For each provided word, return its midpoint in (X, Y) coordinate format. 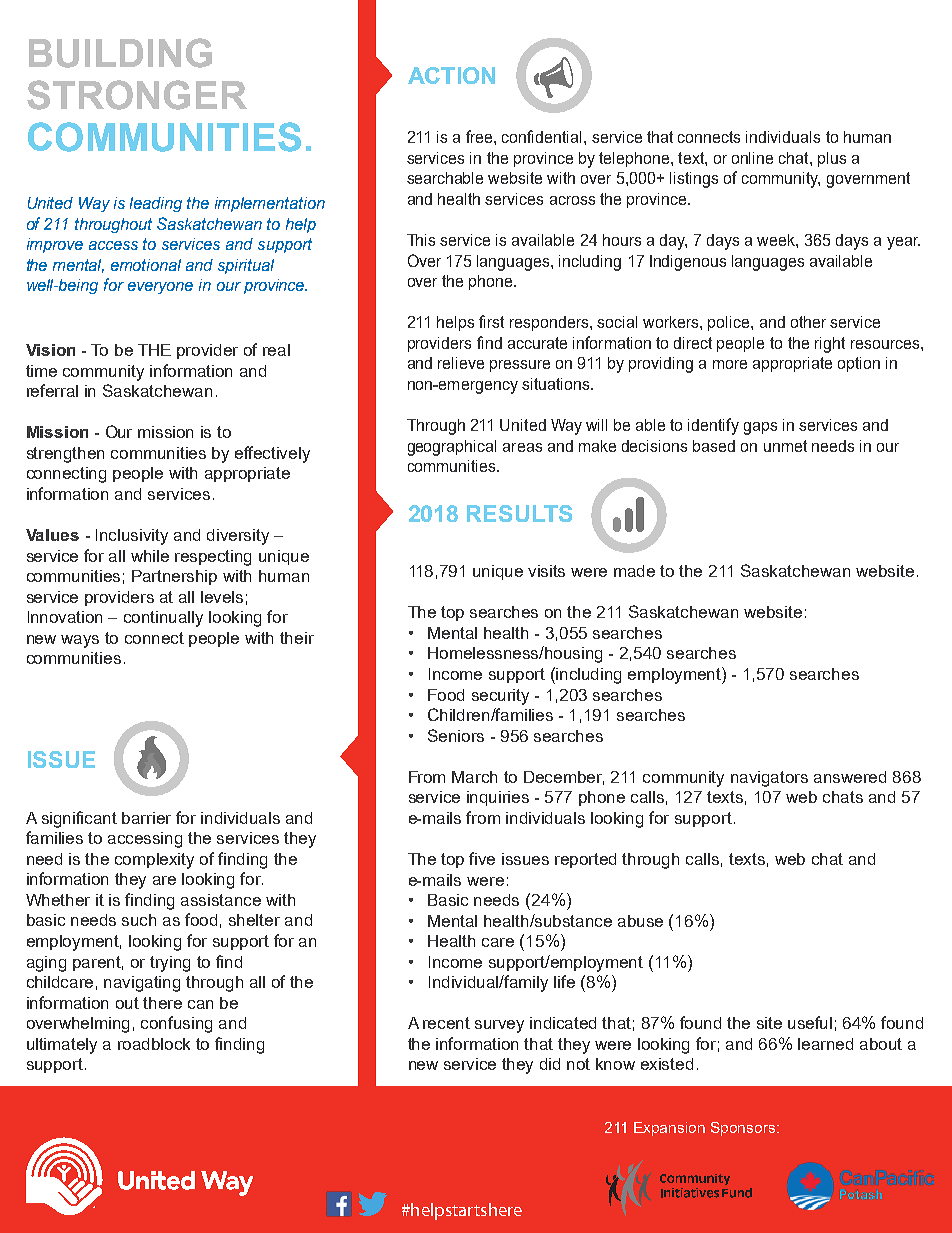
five (482, 858)
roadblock (154, 1044)
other (808, 322)
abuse (640, 921)
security (500, 697)
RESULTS (519, 513)
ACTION (451, 75)
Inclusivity (132, 537)
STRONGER (137, 95)
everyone (160, 288)
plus (832, 159)
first (491, 321)
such (139, 920)
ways (80, 641)
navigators (769, 779)
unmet (785, 446)
